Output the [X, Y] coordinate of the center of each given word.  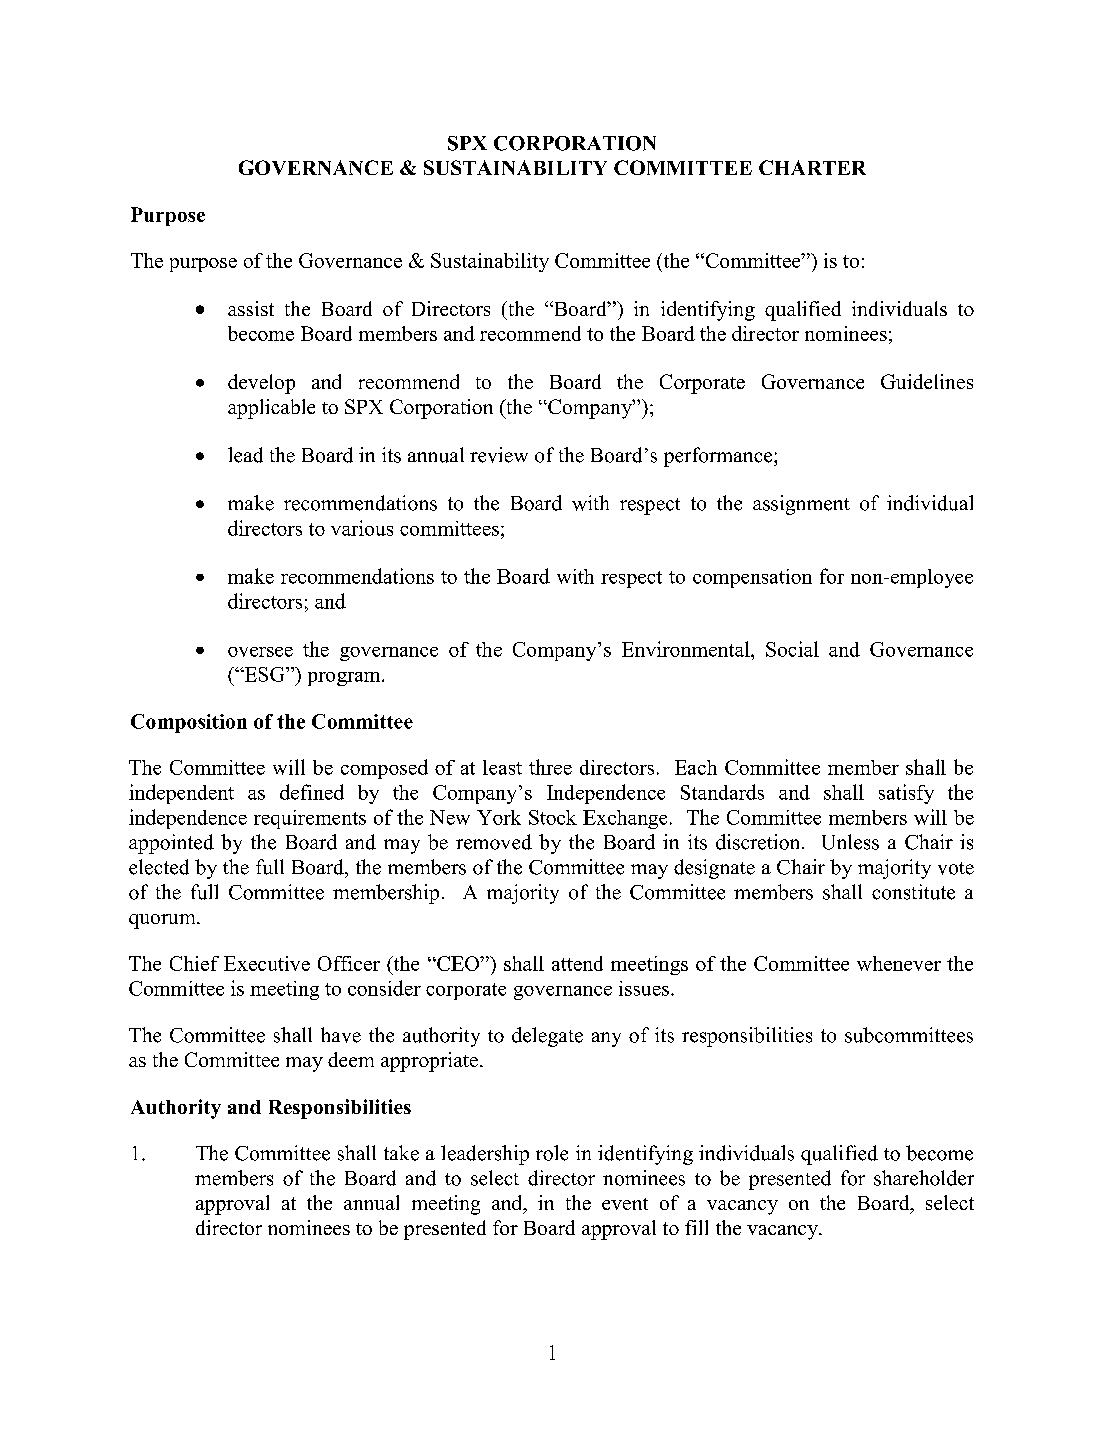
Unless [850, 842]
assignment [801, 505]
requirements [310, 819]
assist [251, 308]
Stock [553, 817]
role [552, 1153]
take [401, 1153]
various [362, 528]
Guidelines [927, 381]
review [499, 455]
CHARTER [812, 167]
